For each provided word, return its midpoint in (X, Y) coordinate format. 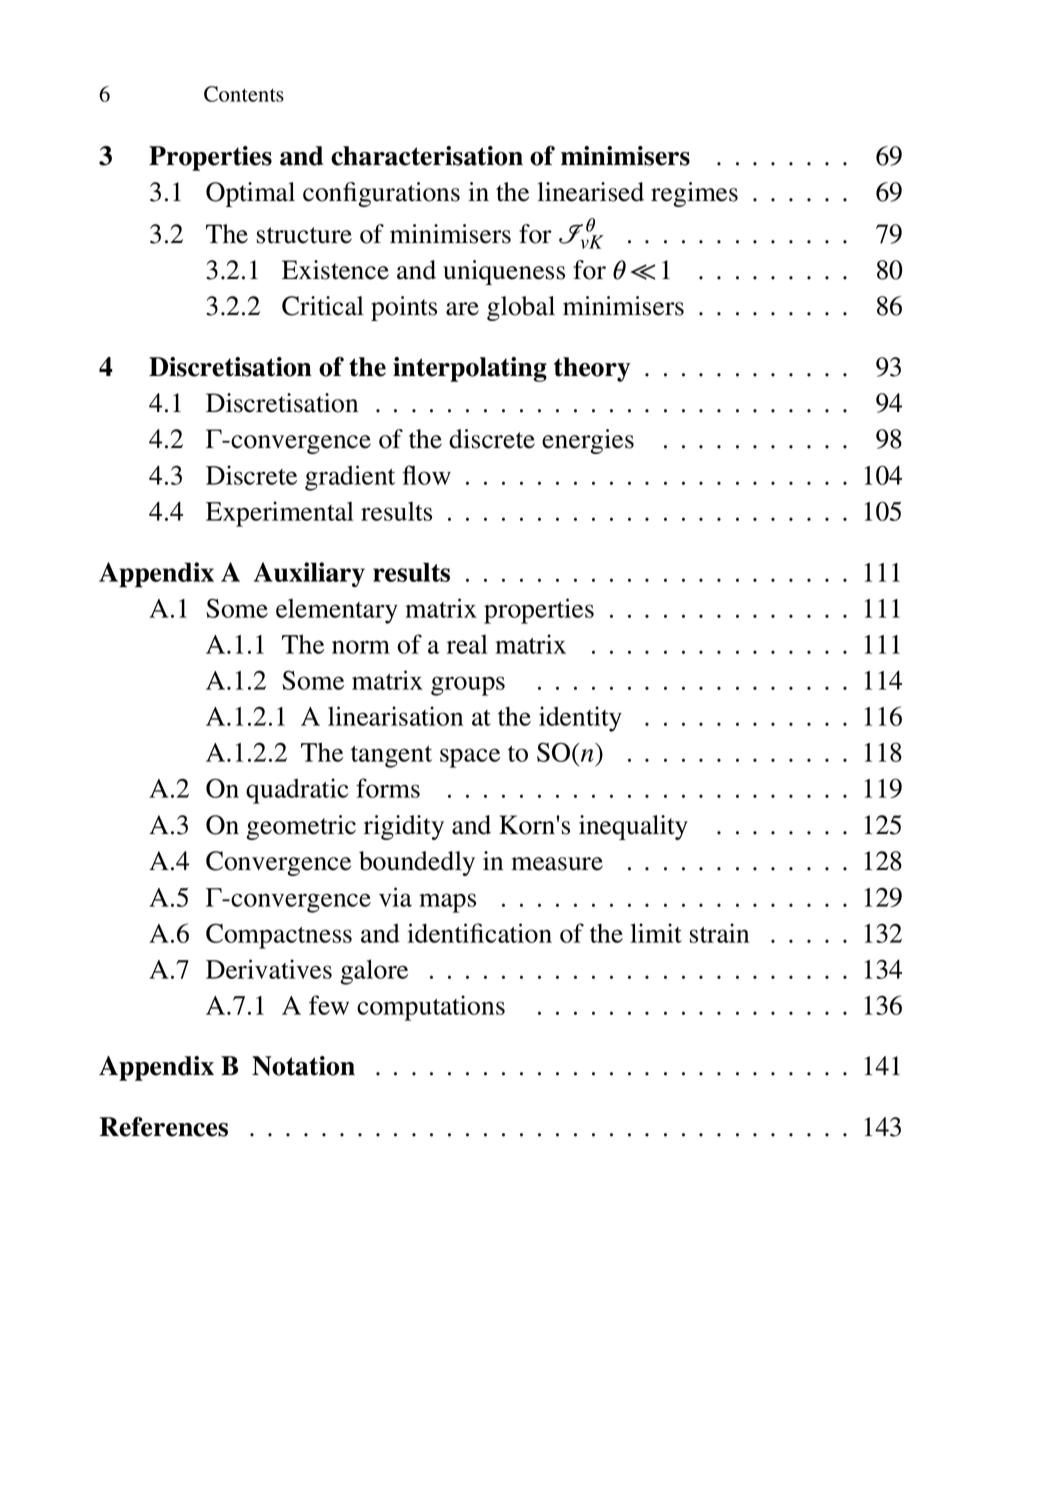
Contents (244, 94)
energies (588, 441)
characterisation (427, 156)
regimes (694, 194)
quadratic (297, 791)
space (470, 758)
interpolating (470, 369)
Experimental (280, 514)
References (164, 1127)
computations (431, 1008)
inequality (633, 827)
